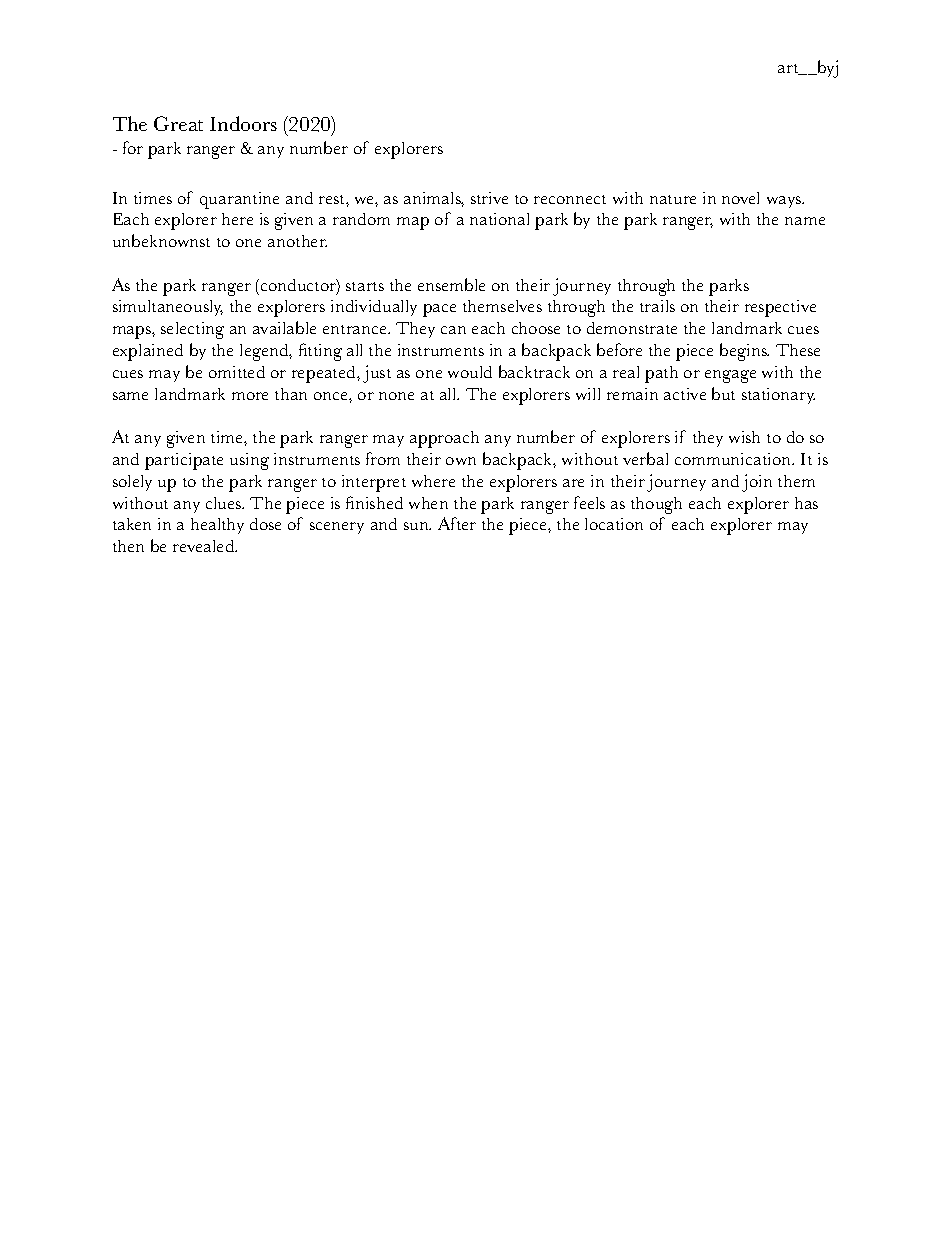  I want to click on can, so click(453, 330).
